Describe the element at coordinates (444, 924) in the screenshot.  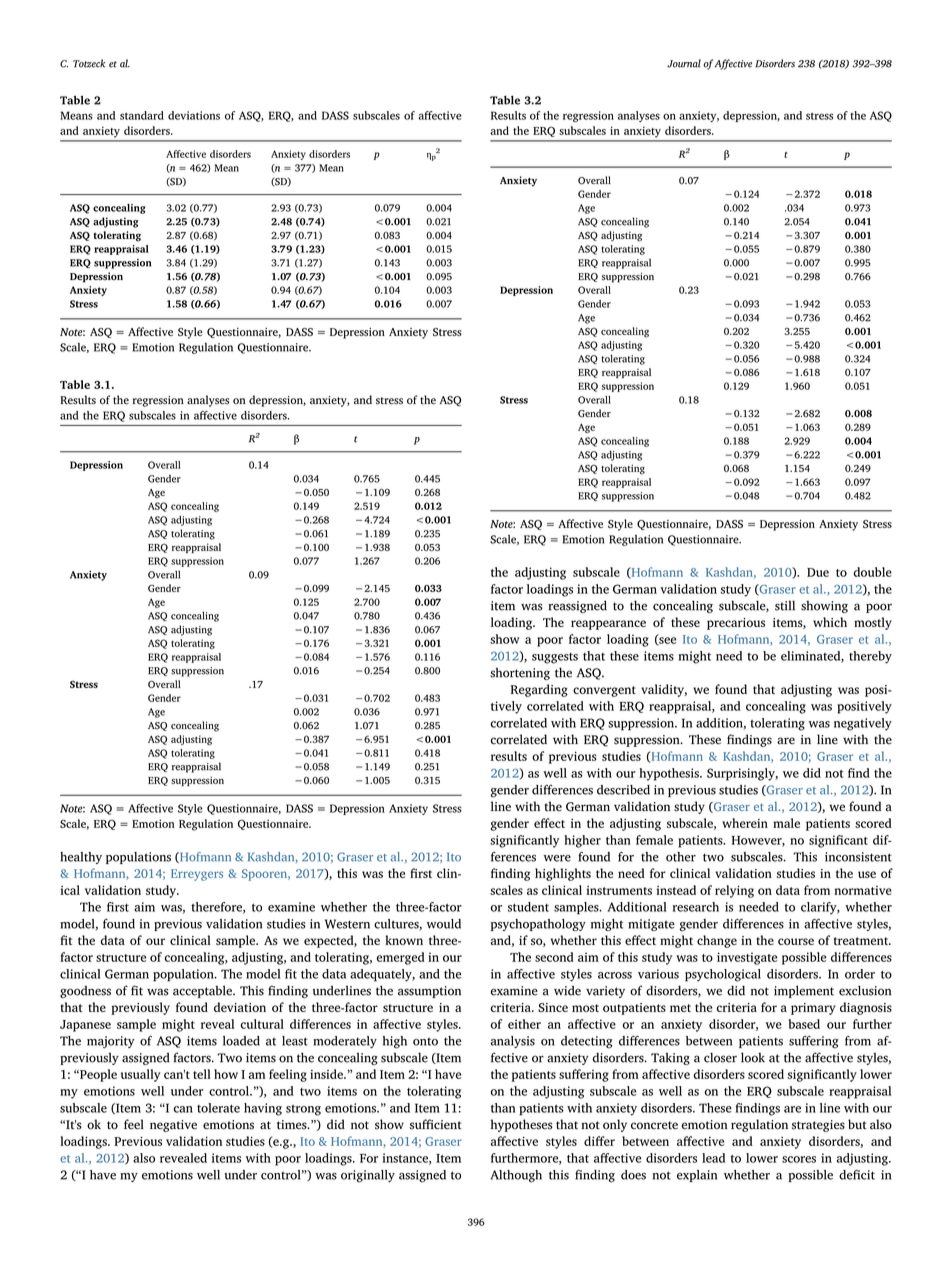
I see `would` at that location.
